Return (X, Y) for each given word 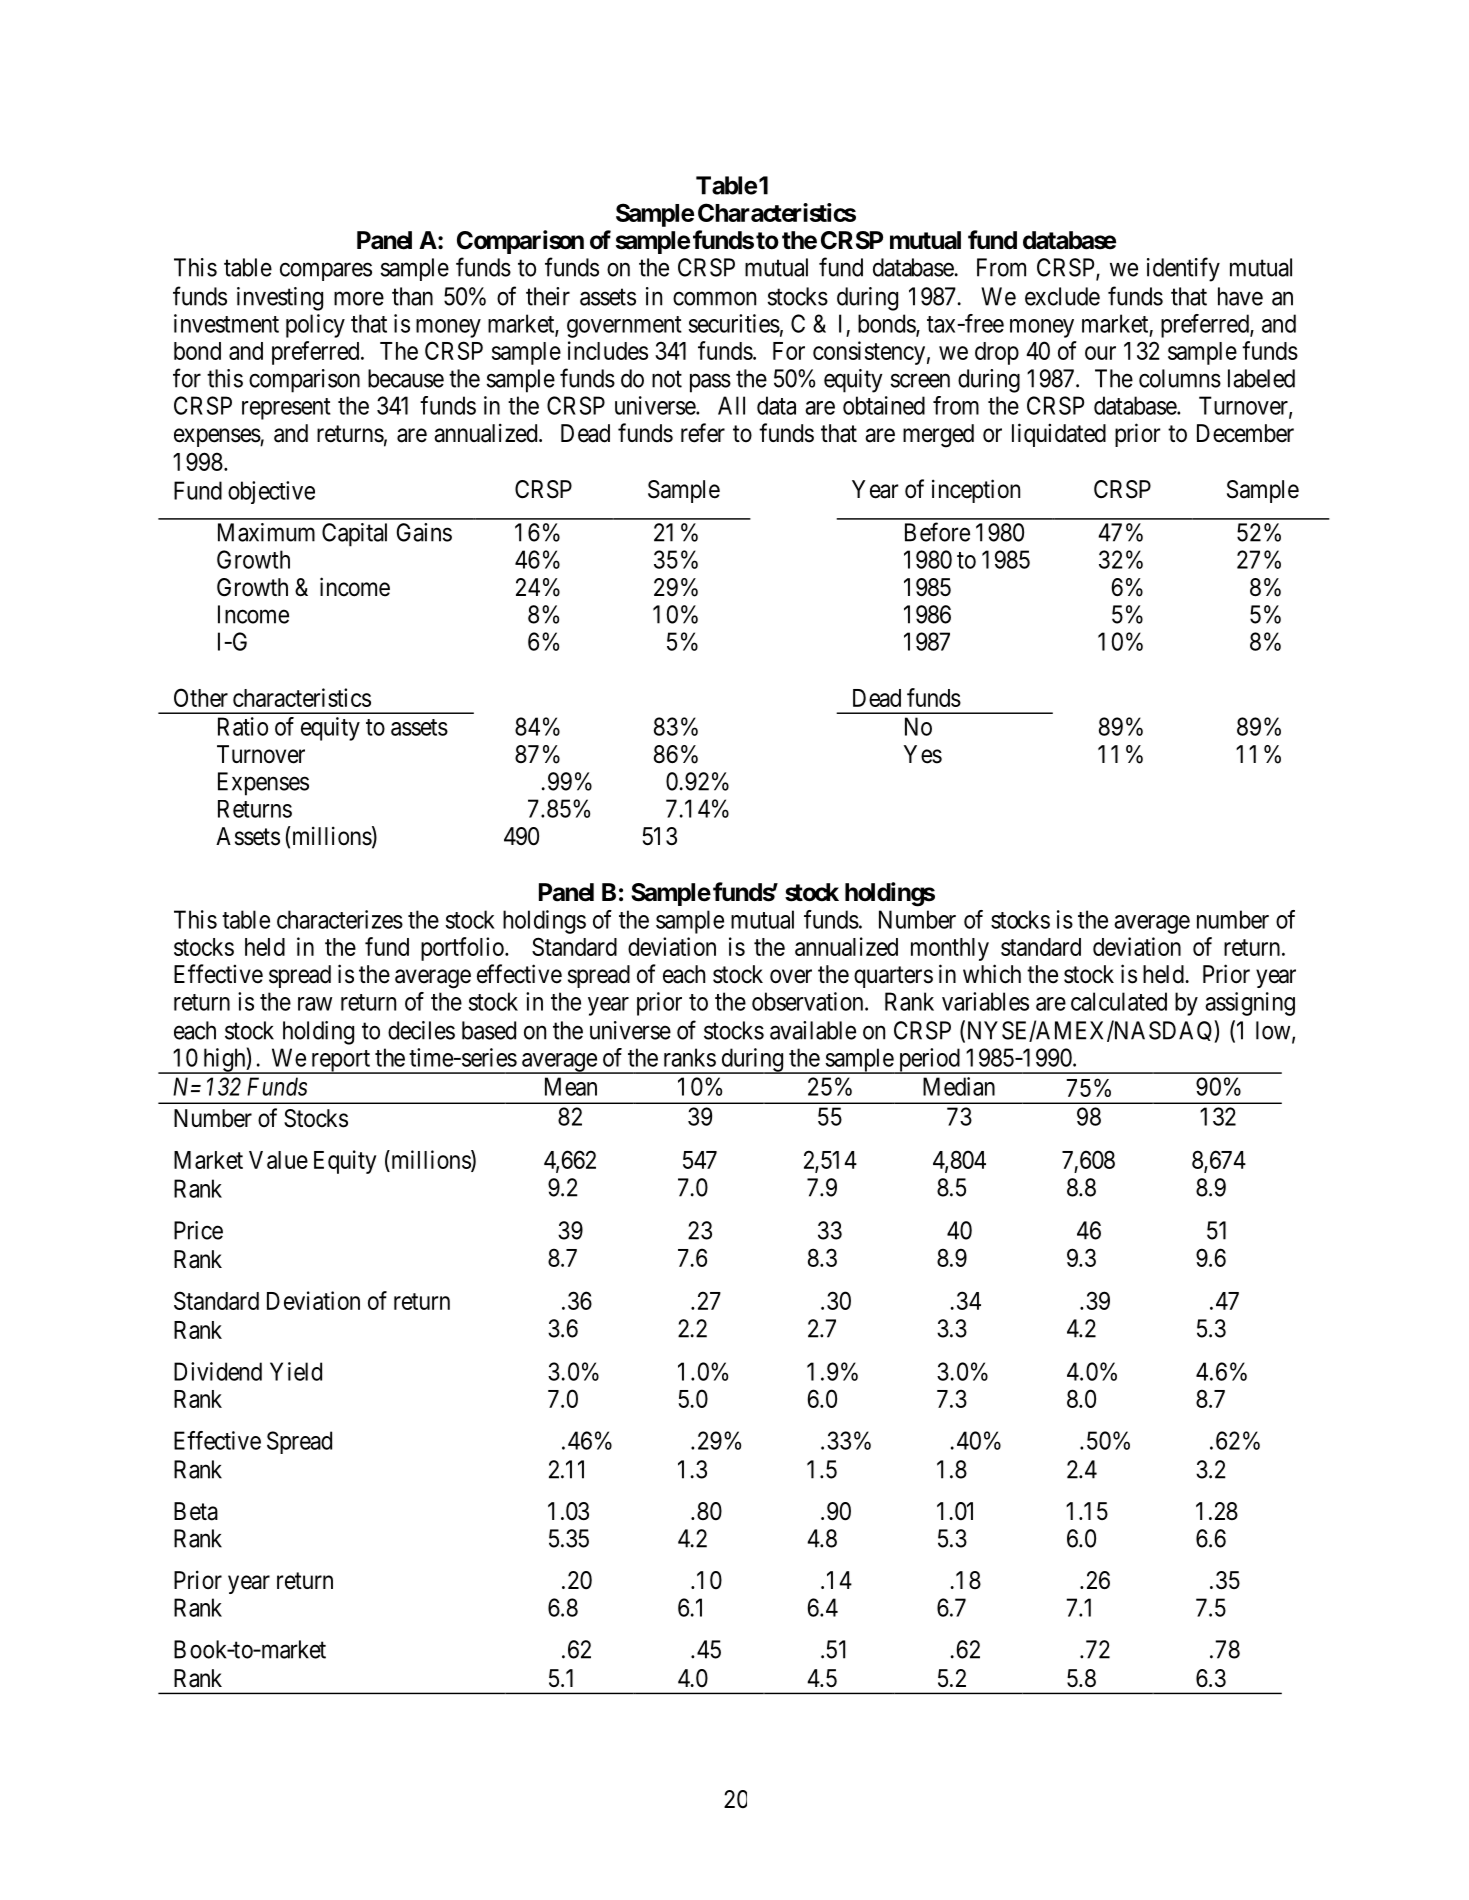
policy (315, 326)
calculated (1119, 1001)
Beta (196, 1511)
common (714, 298)
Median (959, 1086)
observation (809, 1001)
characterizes (340, 919)
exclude (1062, 296)
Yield (296, 1371)
